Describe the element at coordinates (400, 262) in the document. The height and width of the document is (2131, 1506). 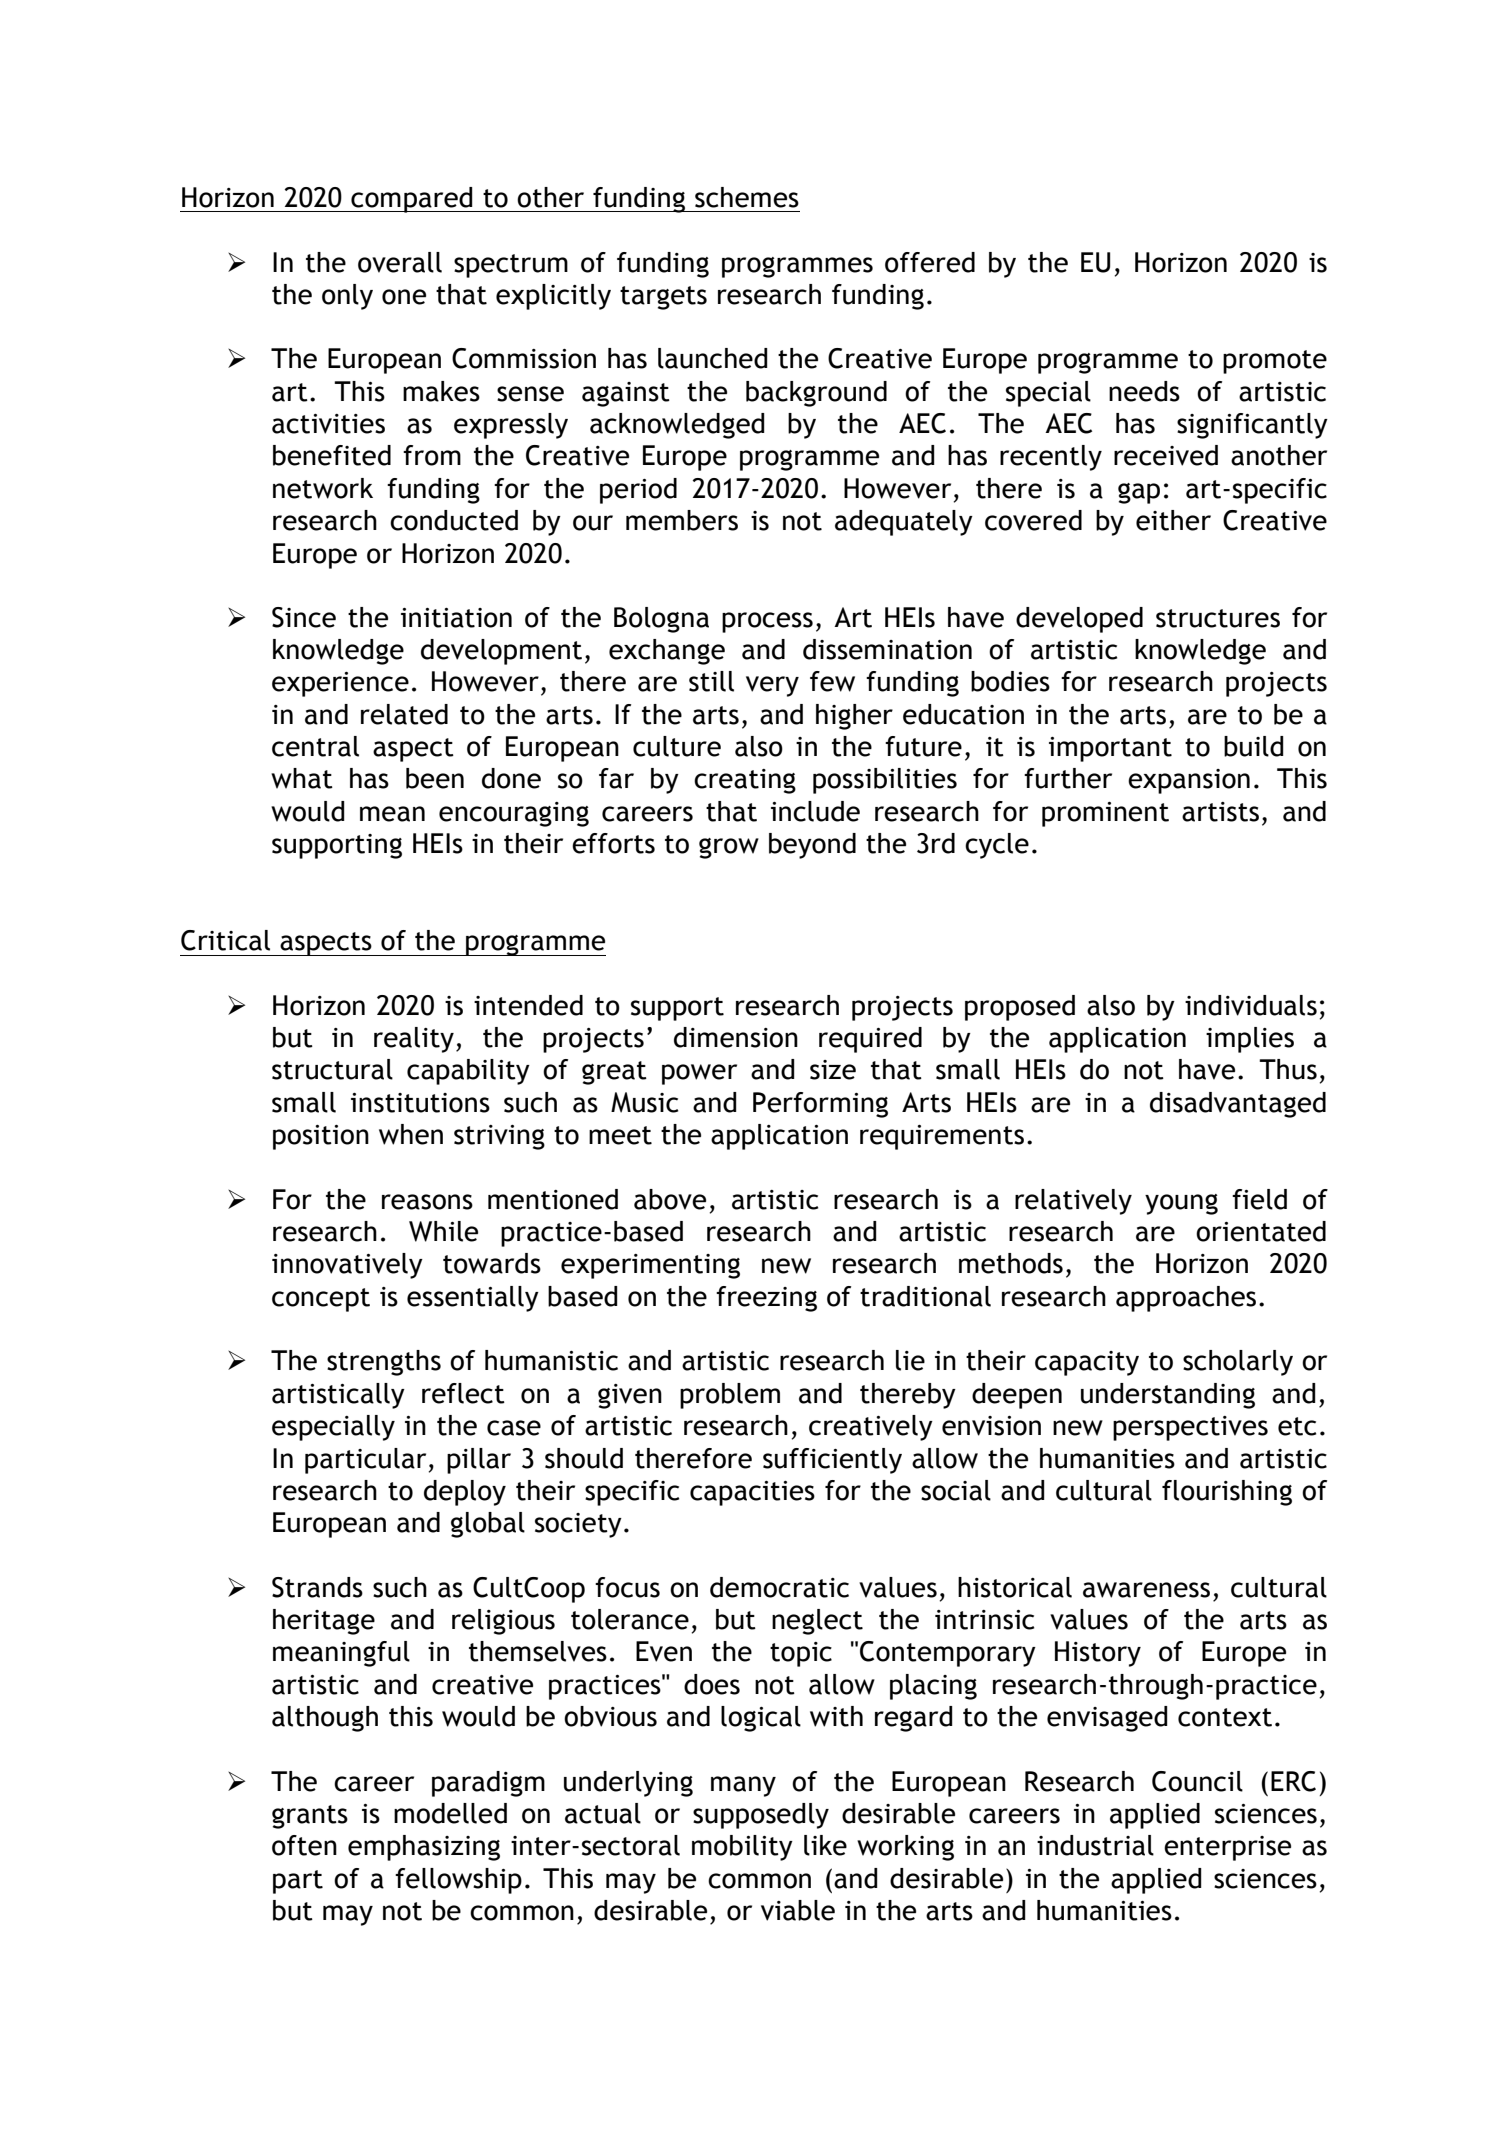
I see `overall` at that location.
